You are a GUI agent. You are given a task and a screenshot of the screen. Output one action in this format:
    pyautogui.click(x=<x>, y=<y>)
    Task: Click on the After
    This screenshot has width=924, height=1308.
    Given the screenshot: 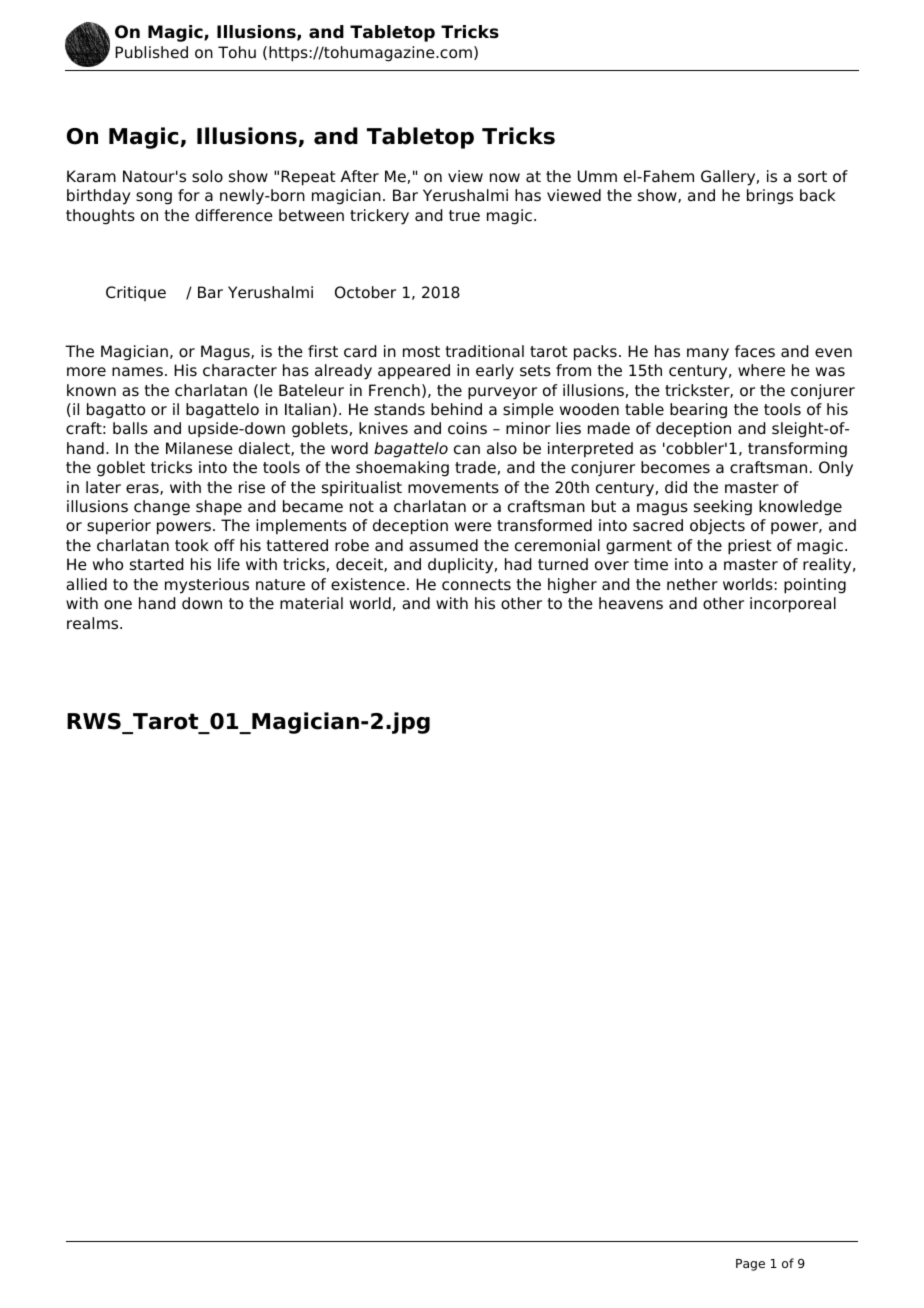 What is the action you would take?
    pyautogui.click(x=360, y=176)
